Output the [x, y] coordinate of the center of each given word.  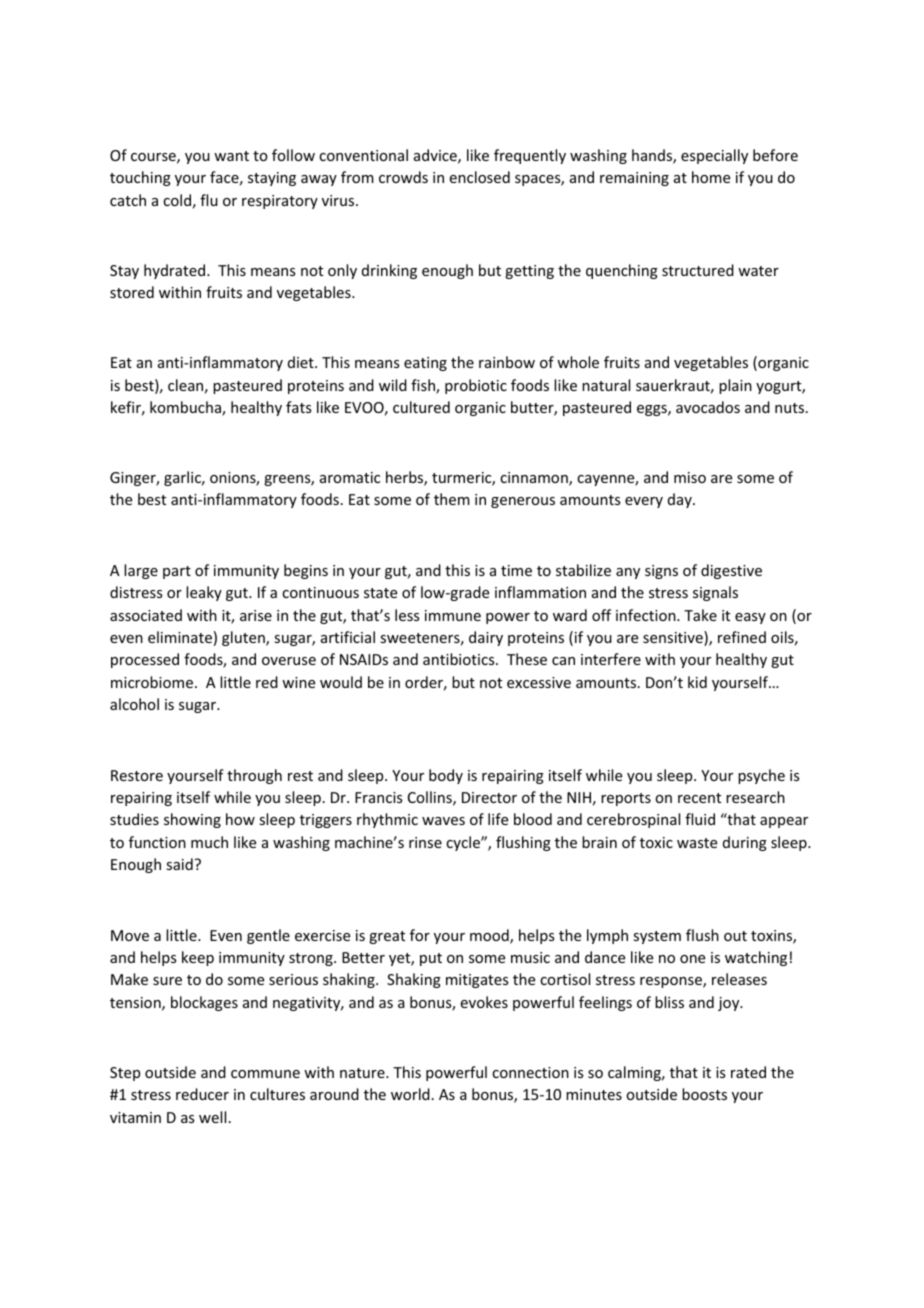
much [209, 842]
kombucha [186, 408]
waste [697, 843]
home [711, 177]
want [231, 156]
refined [742, 637]
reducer [202, 1094]
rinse [425, 842]
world [410, 1094]
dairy [486, 638]
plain [735, 386]
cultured [421, 407]
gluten [244, 638]
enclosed [480, 177]
